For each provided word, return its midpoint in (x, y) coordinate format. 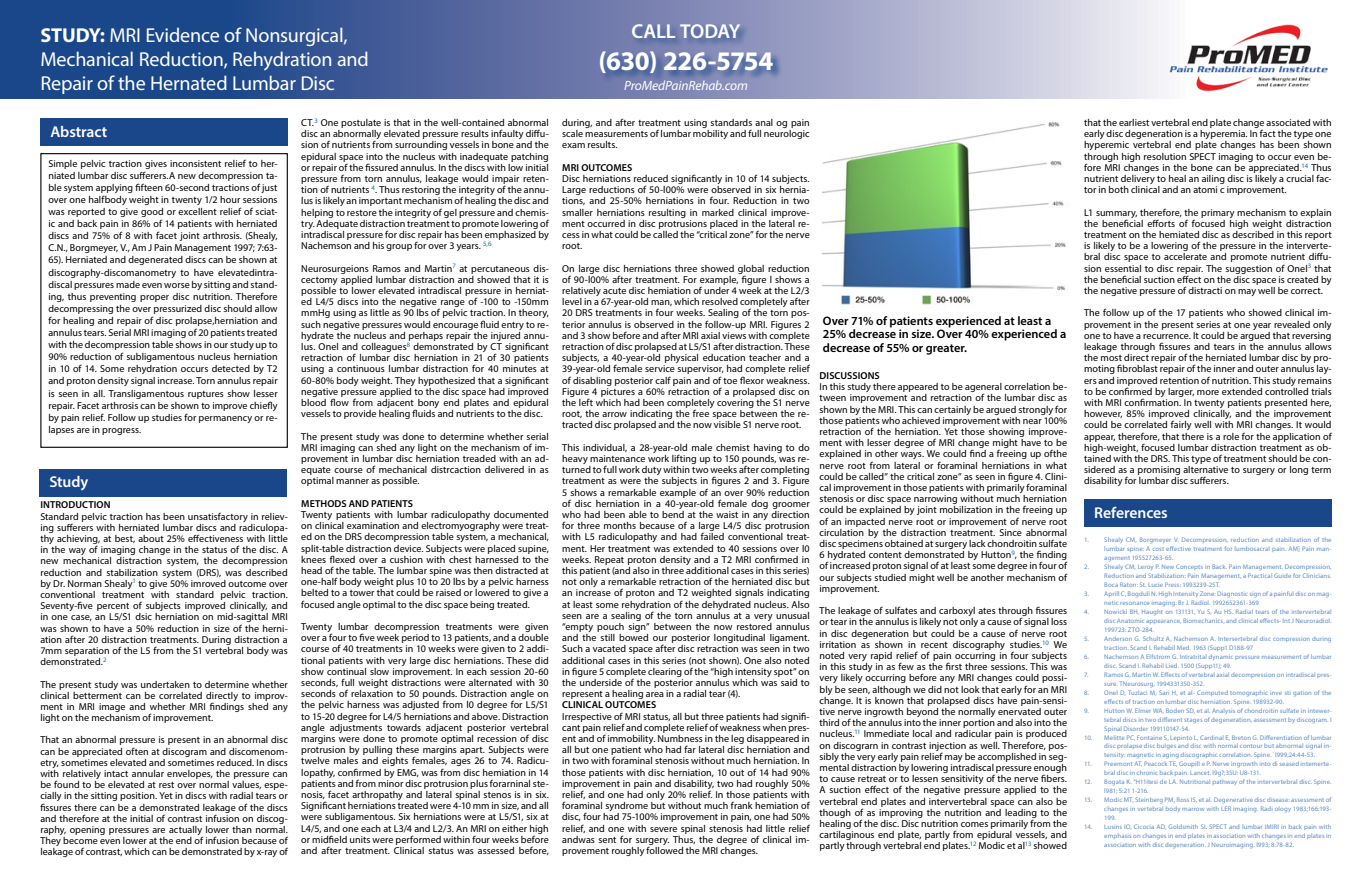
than (242, 829)
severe (663, 829)
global (751, 270)
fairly (1181, 425)
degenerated (155, 260)
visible (727, 424)
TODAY (710, 31)
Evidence (183, 34)
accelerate (1185, 256)
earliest (1134, 122)
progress (121, 431)
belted (314, 592)
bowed (633, 637)
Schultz (1153, 638)
